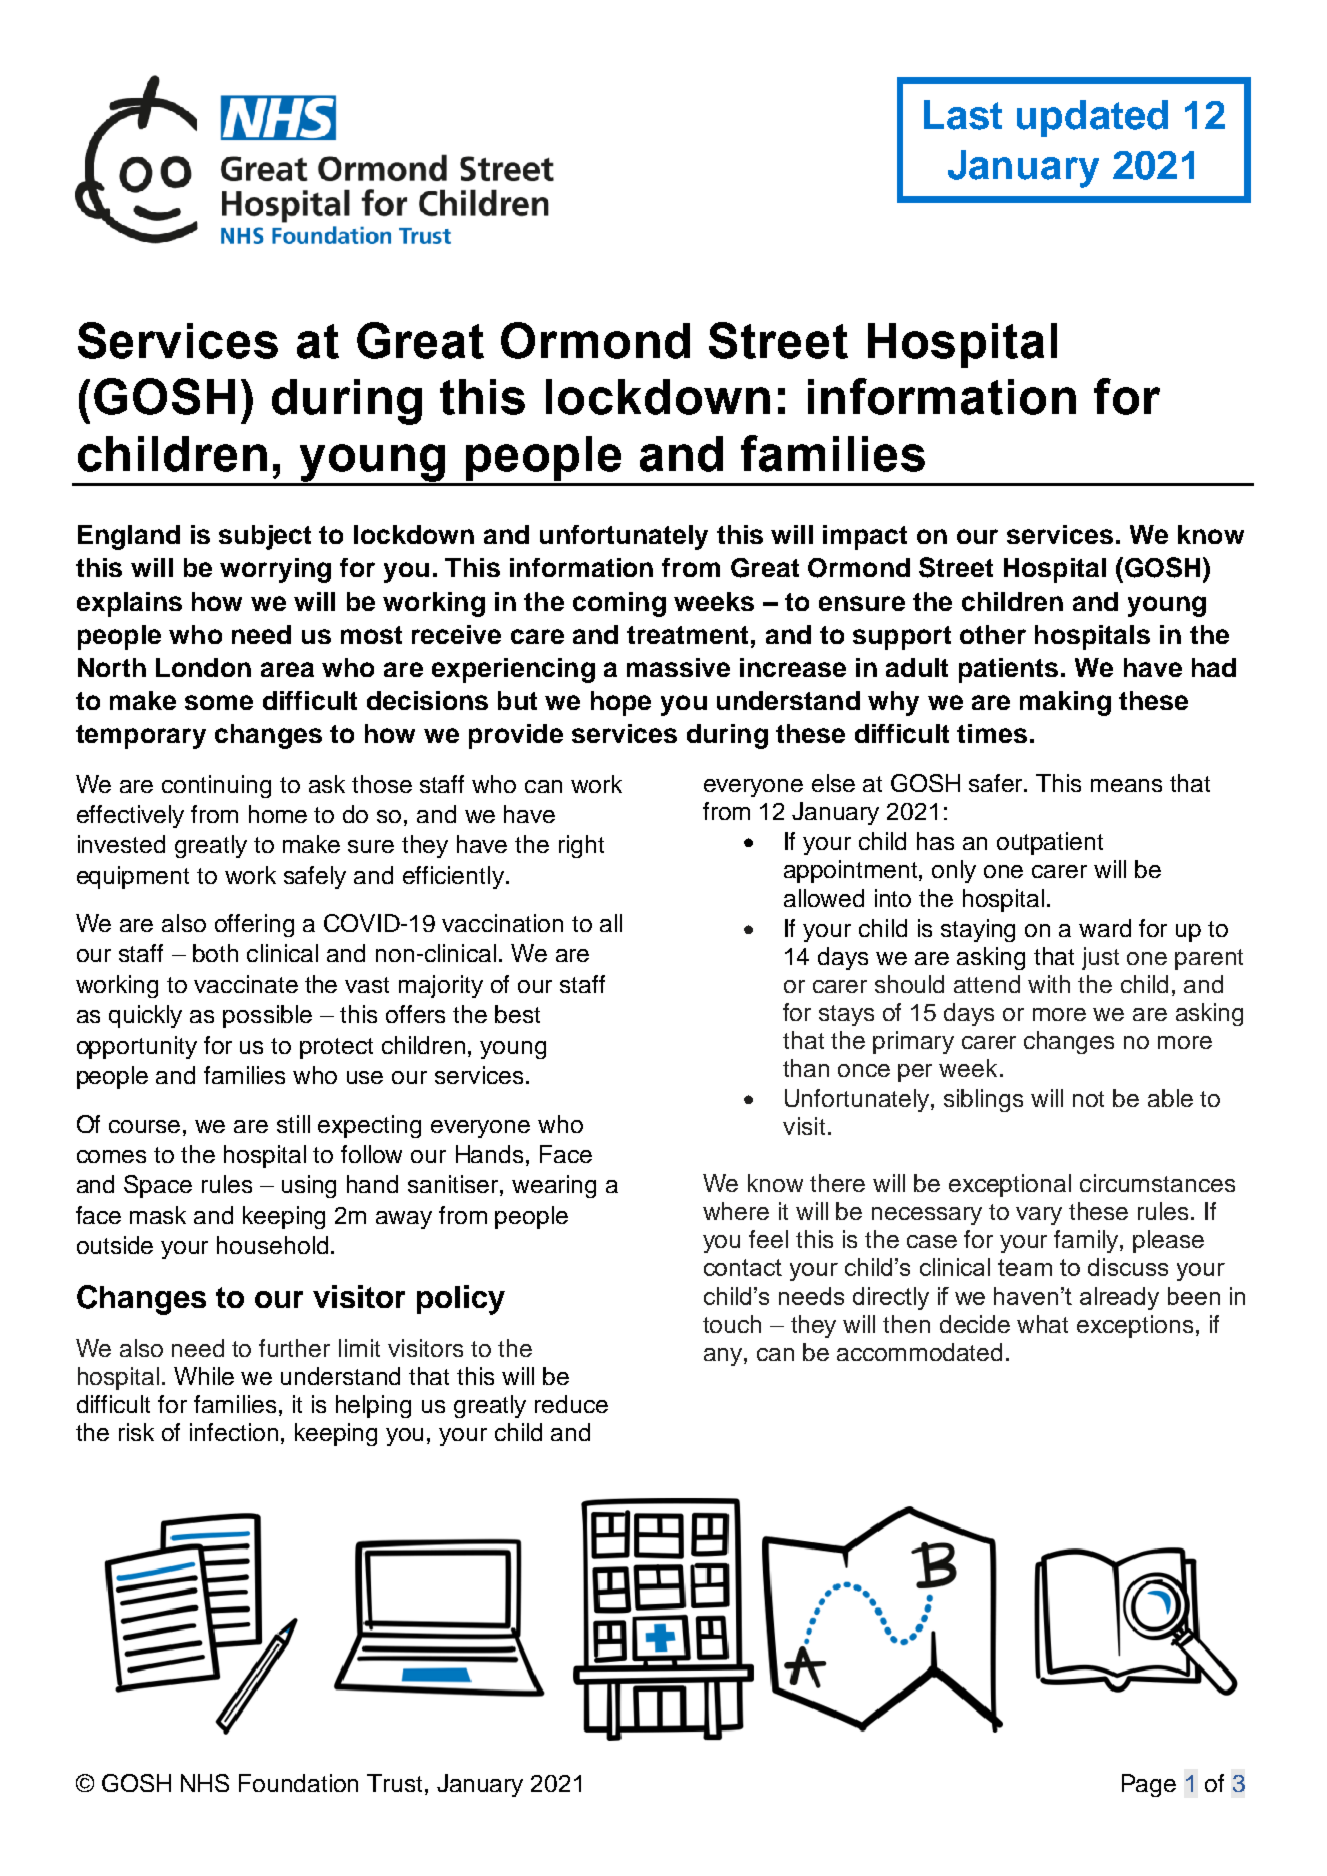 The height and width of the screenshot is (1876, 1327). What do you see at coordinates (1092, 118) in the screenshot?
I see `updated` at bounding box center [1092, 118].
